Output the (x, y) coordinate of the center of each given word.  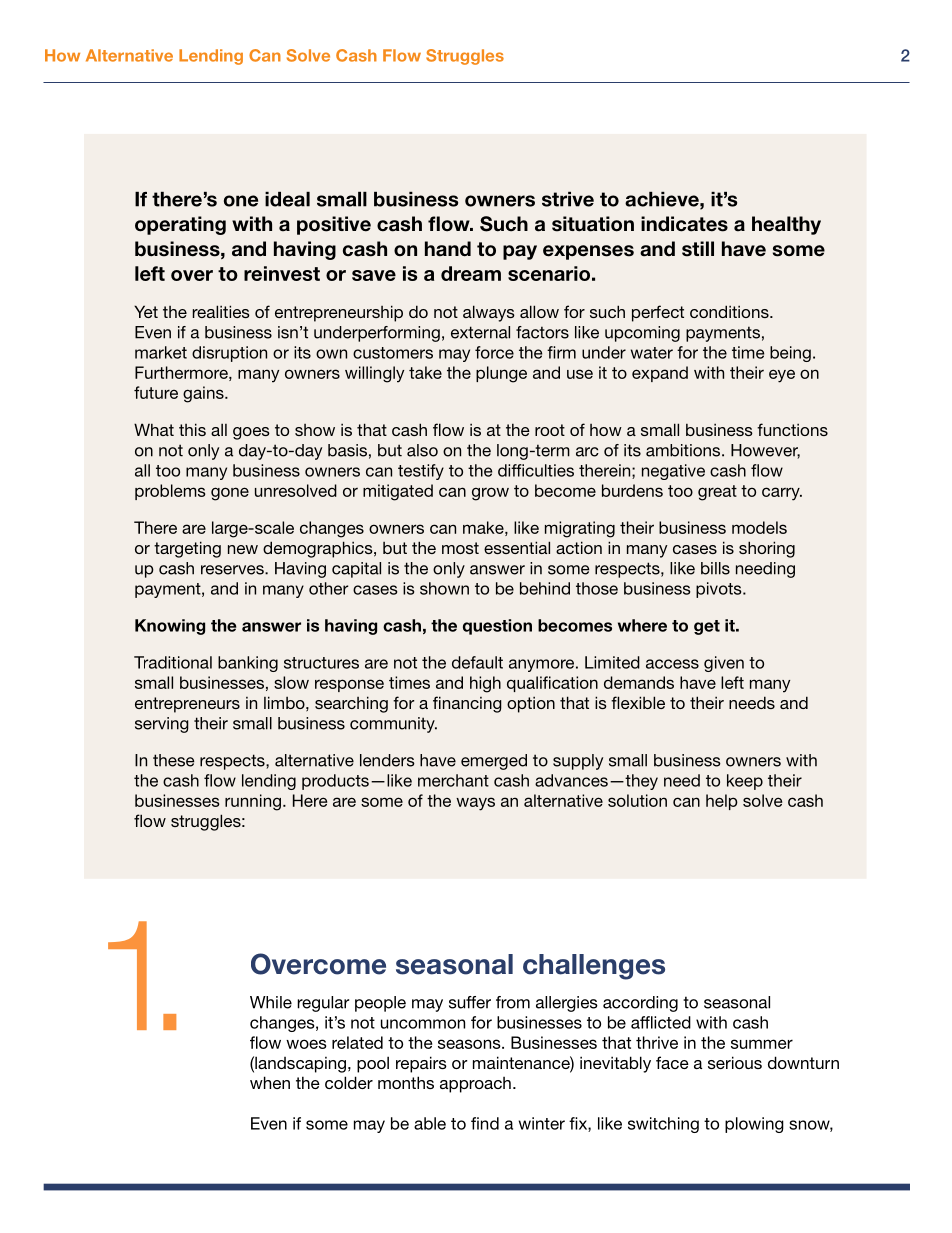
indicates (684, 224)
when (270, 1082)
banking (248, 664)
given (724, 664)
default (477, 662)
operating (180, 225)
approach (475, 1085)
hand (448, 249)
